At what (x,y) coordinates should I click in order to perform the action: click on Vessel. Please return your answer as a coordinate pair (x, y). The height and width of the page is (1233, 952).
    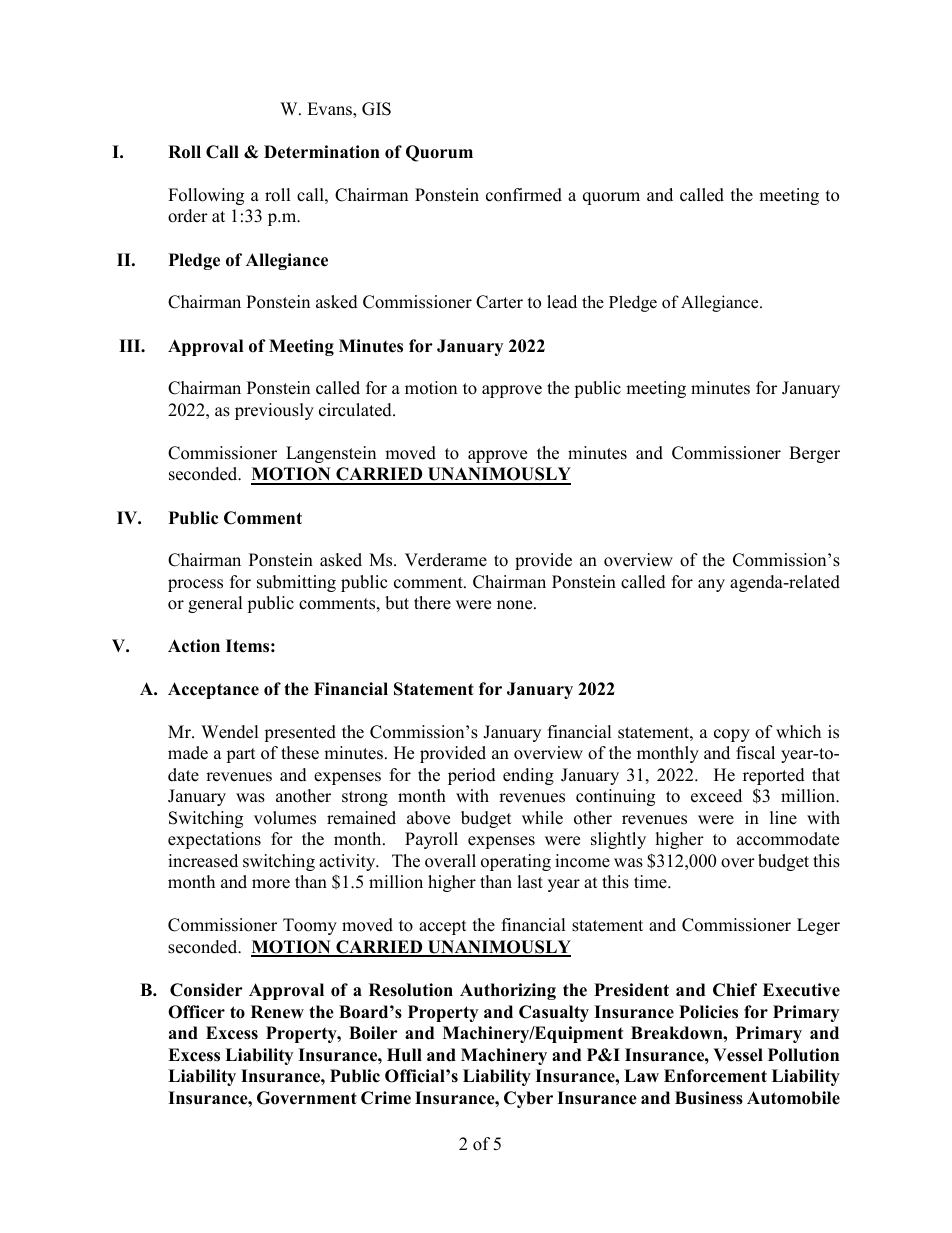
    Looking at the image, I should click on (738, 1055).
